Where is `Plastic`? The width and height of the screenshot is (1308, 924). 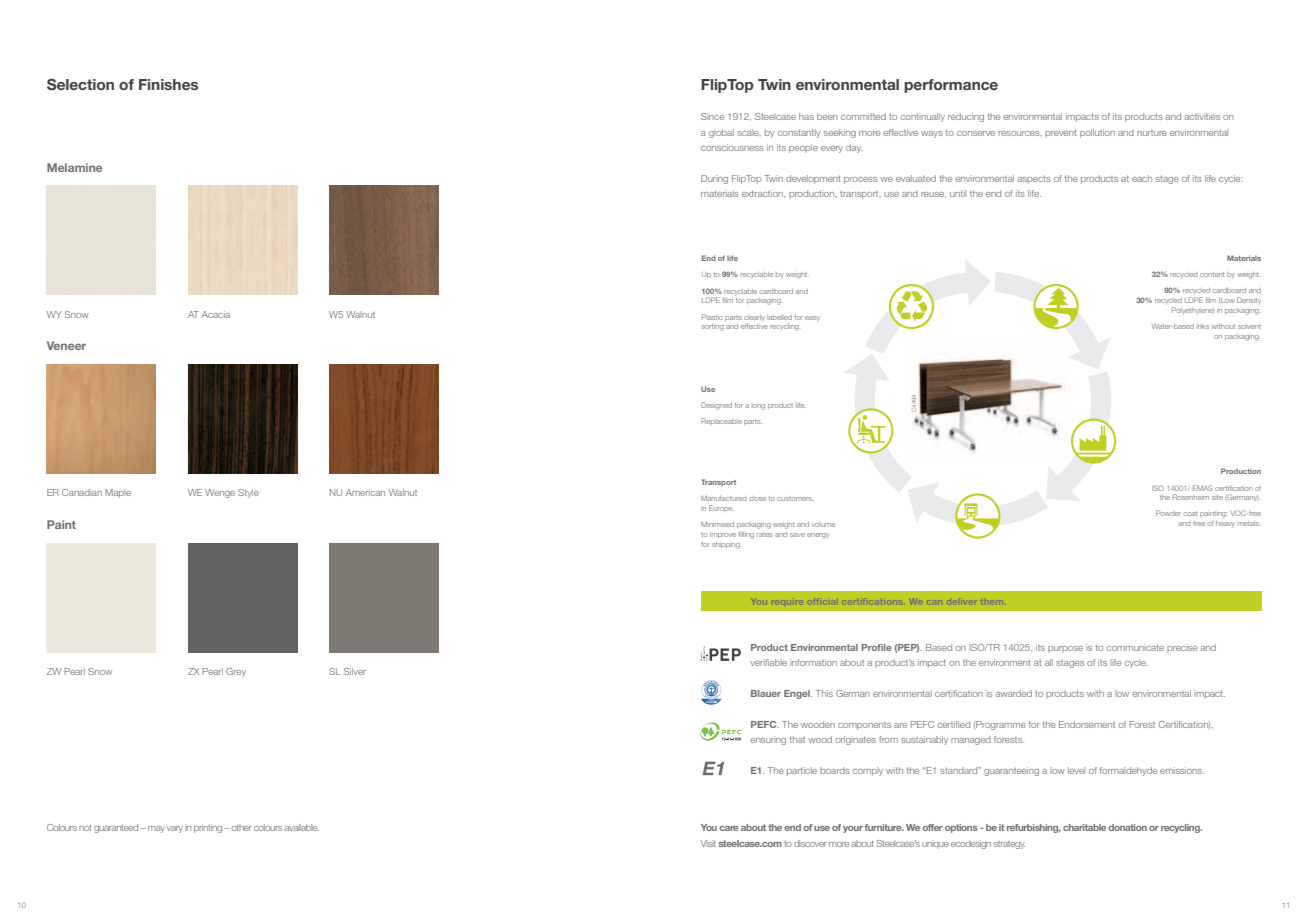 Plastic is located at coordinates (712, 317).
